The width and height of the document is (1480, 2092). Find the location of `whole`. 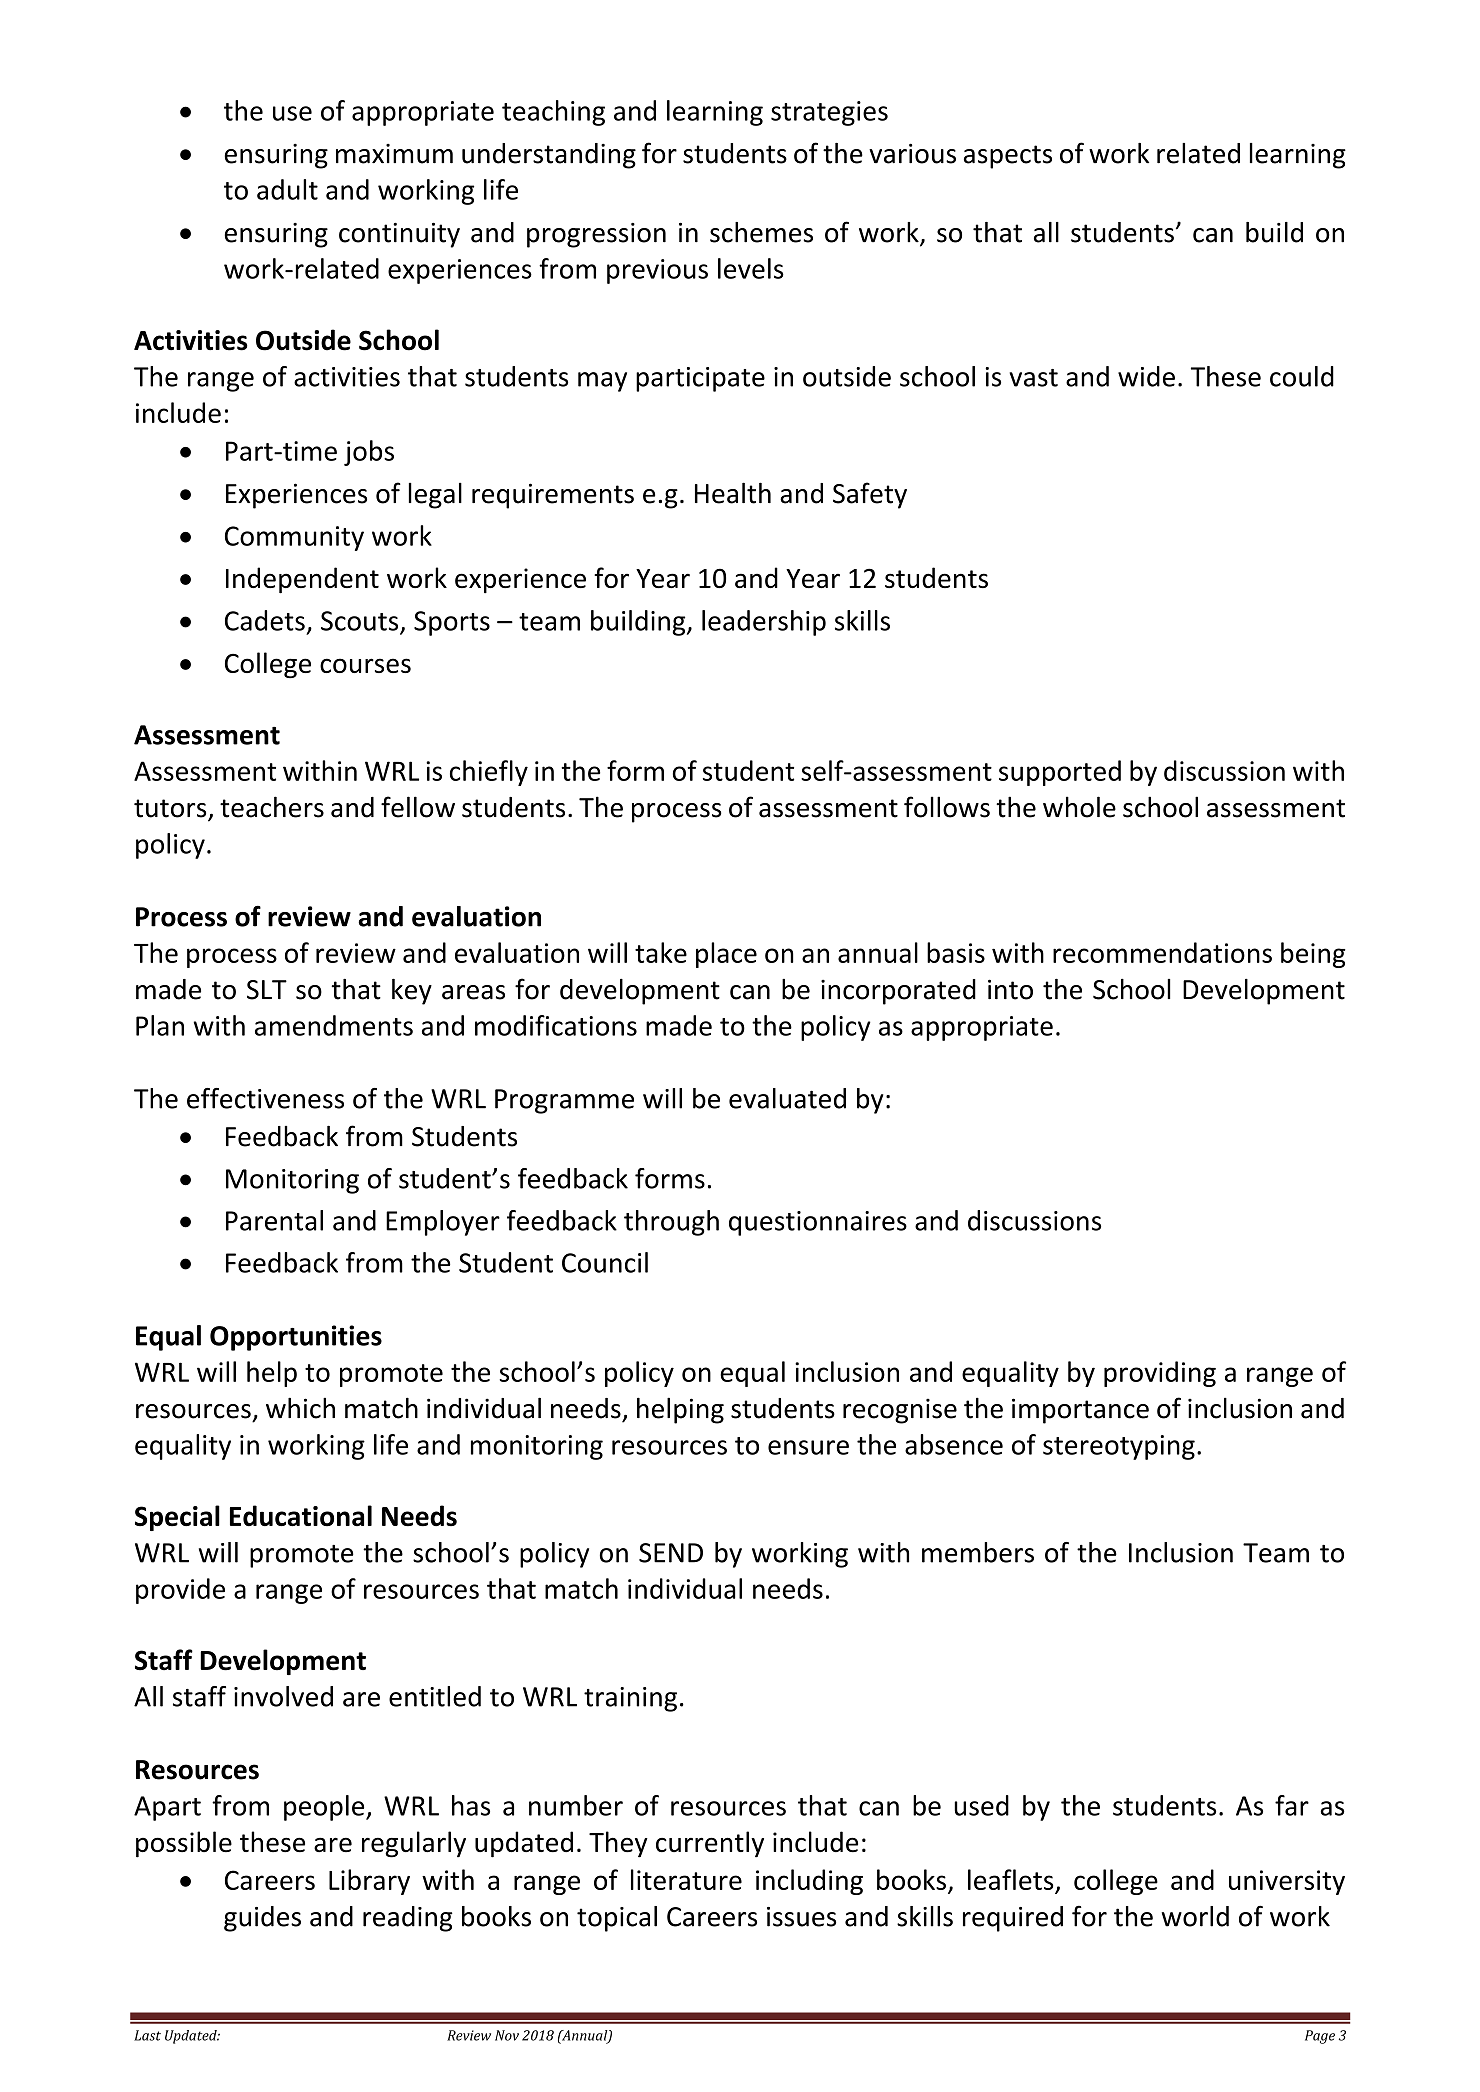

whole is located at coordinates (1079, 807).
